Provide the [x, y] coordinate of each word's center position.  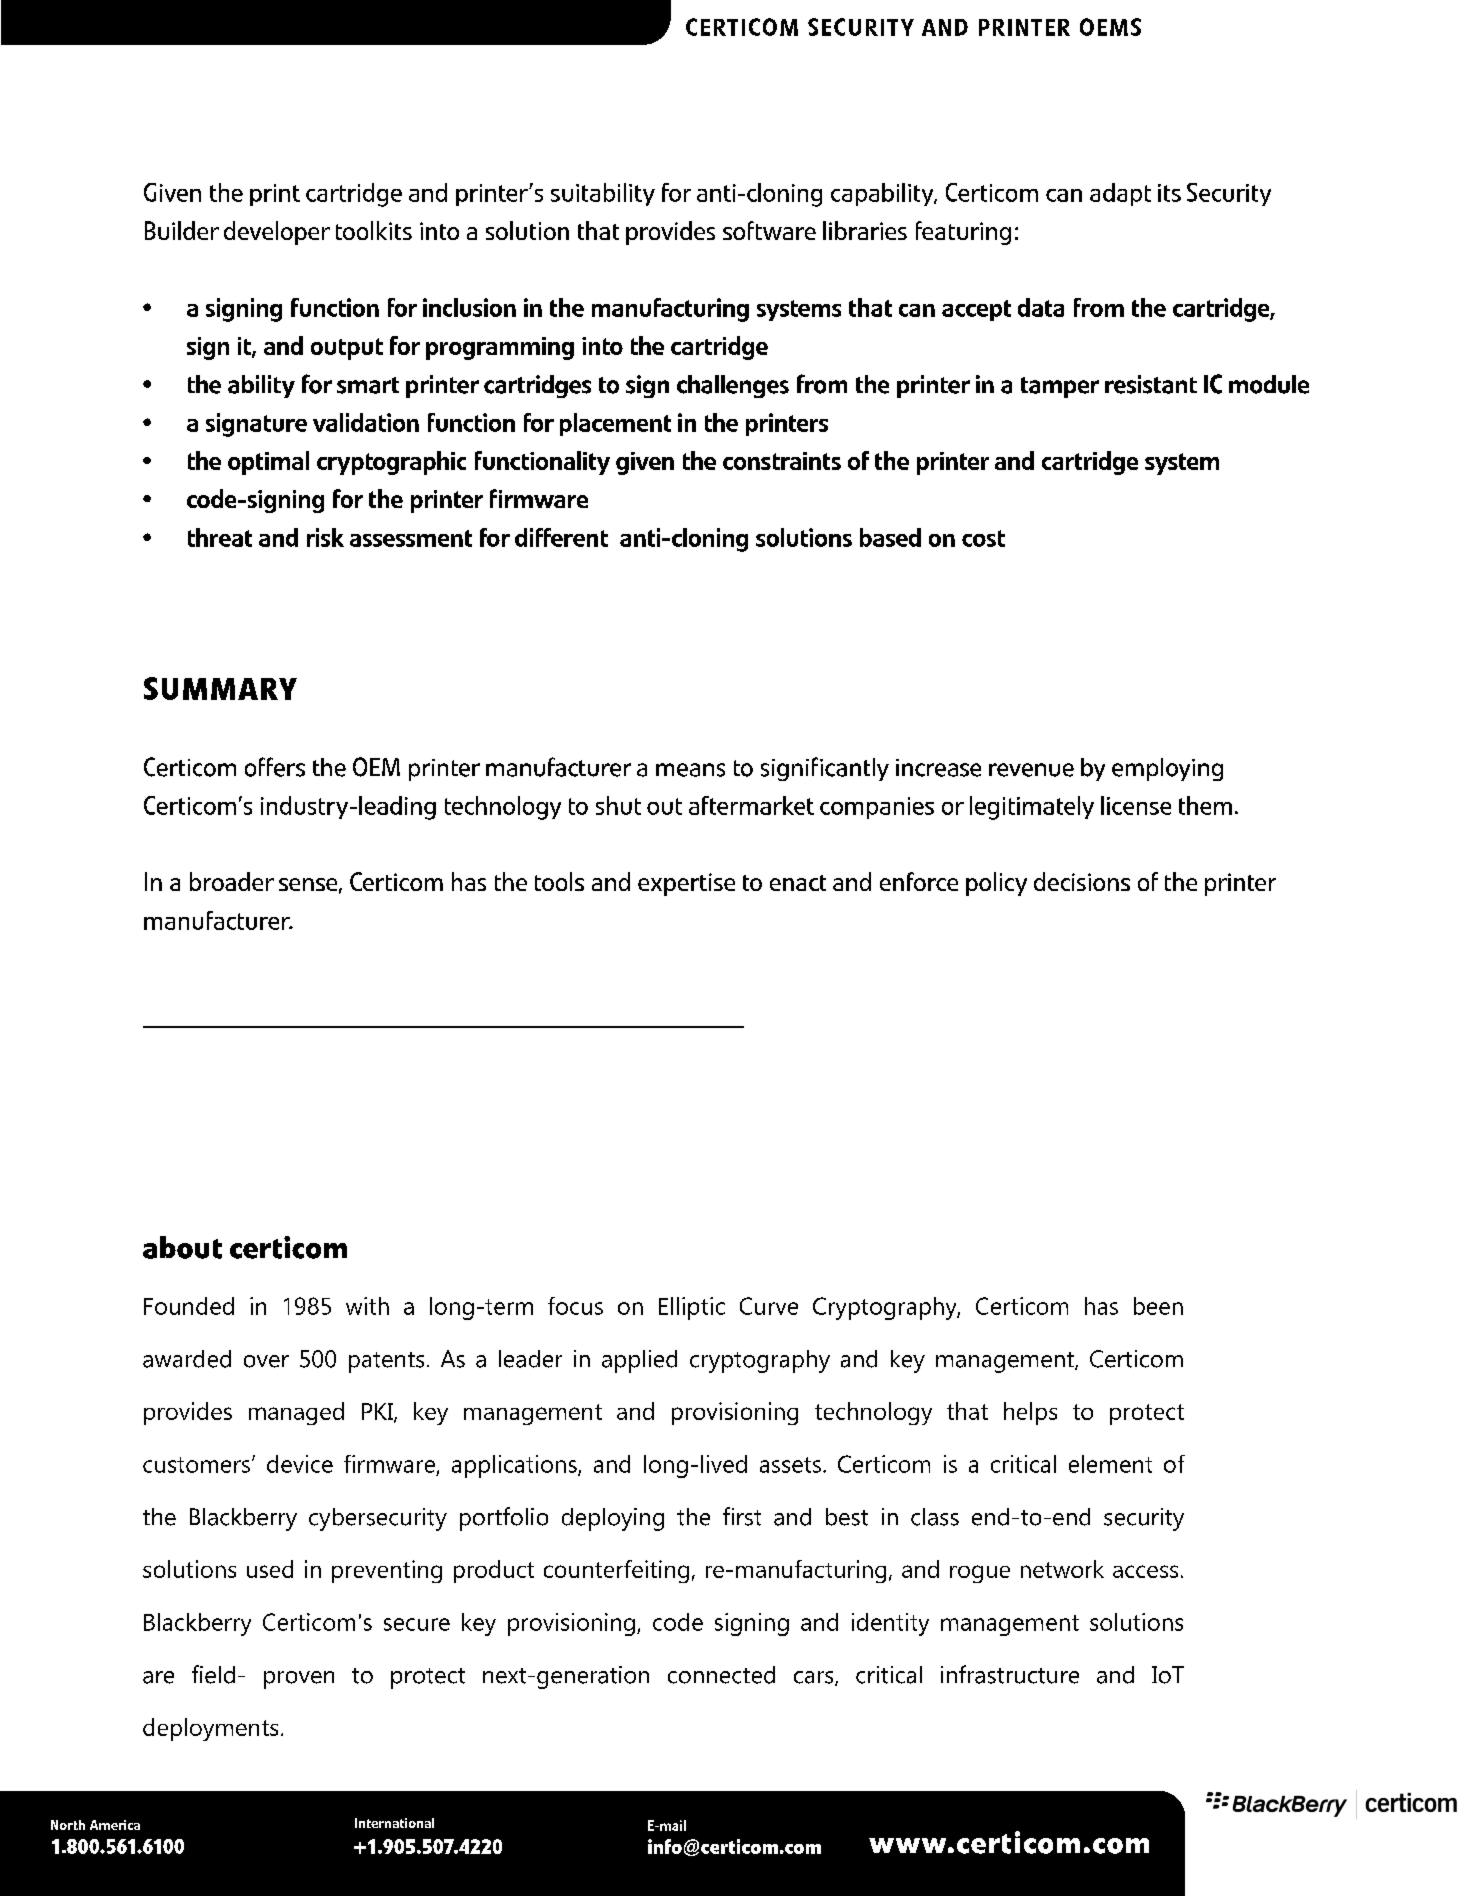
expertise [686, 884]
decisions [1082, 881]
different [561, 537]
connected [721, 1675]
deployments [210, 1729]
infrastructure [1010, 1674]
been [1158, 1306]
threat [220, 537]
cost [983, 538]
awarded [187, 1359]
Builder [182, 230]
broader [232, 881]
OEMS [1110, 27]
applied [639, 1361]
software [769, 230]
